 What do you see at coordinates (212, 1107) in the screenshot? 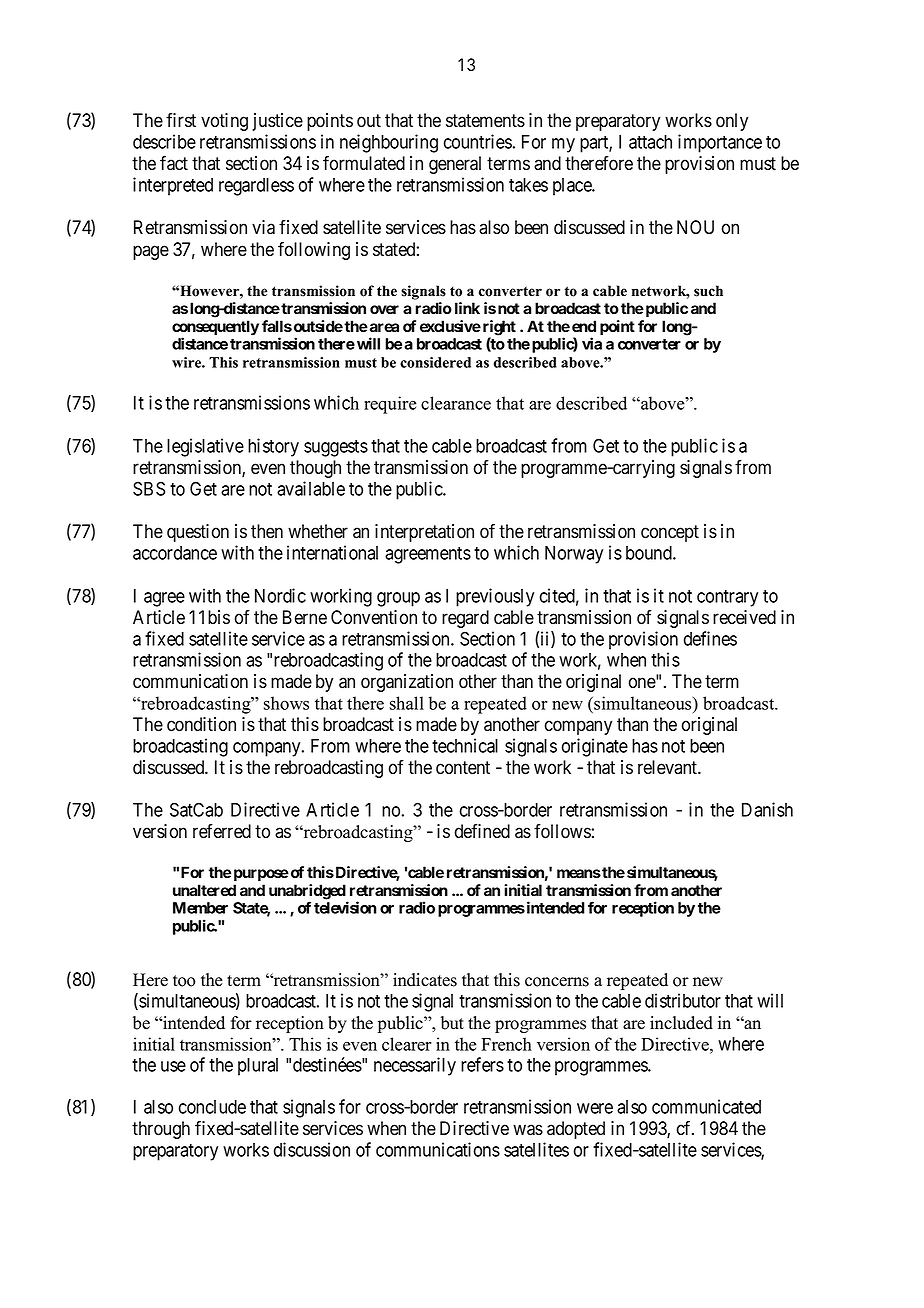
I see `conclude` at bounding box center [212, 1107].
